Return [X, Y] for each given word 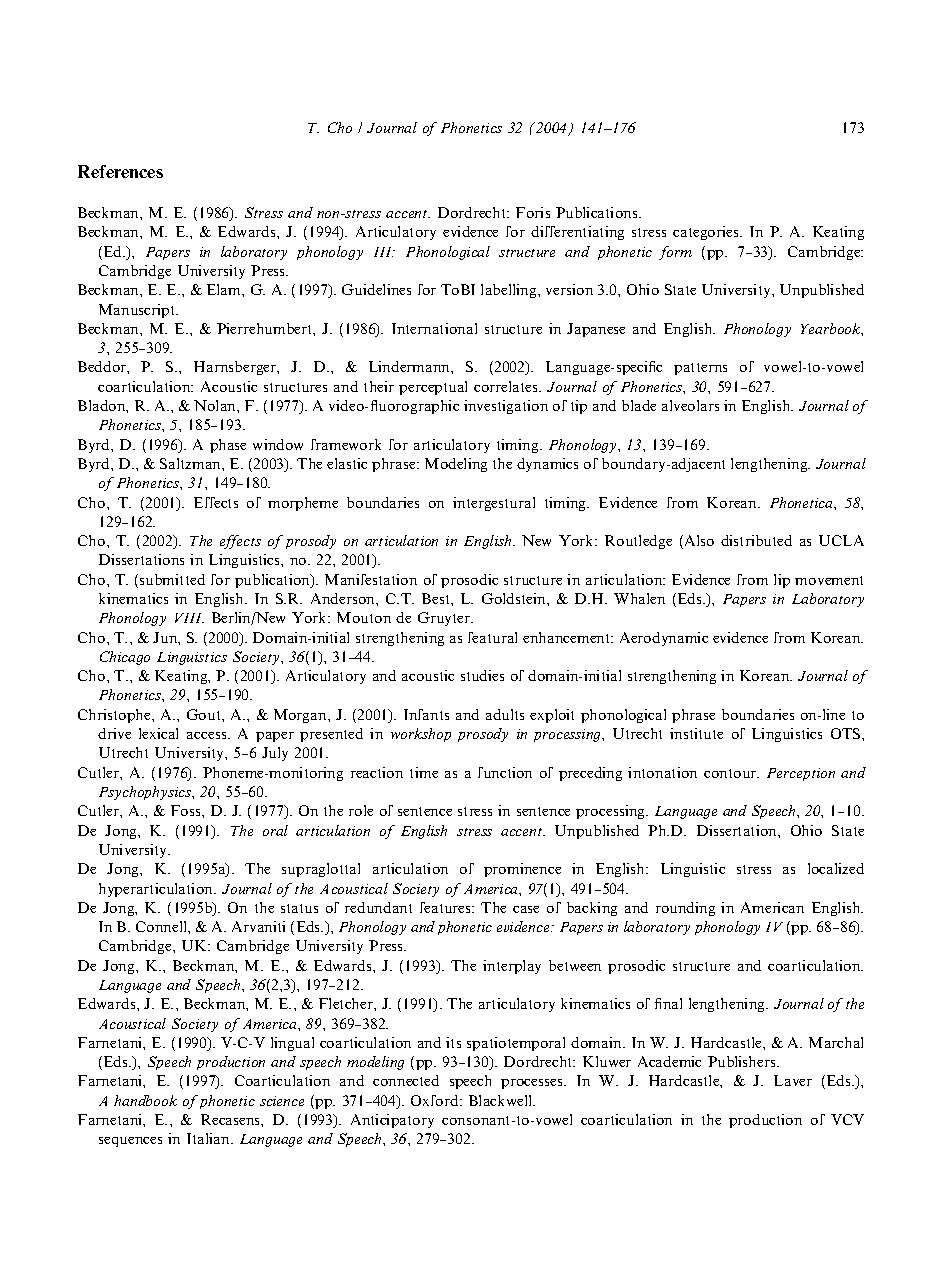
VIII [189, 618]
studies [482, 675]
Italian [209, 1138]
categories [707, 233]
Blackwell [502, 1100]
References [120, 171]
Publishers [743, 1061]
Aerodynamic [664, 639]
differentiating [577, 233]
